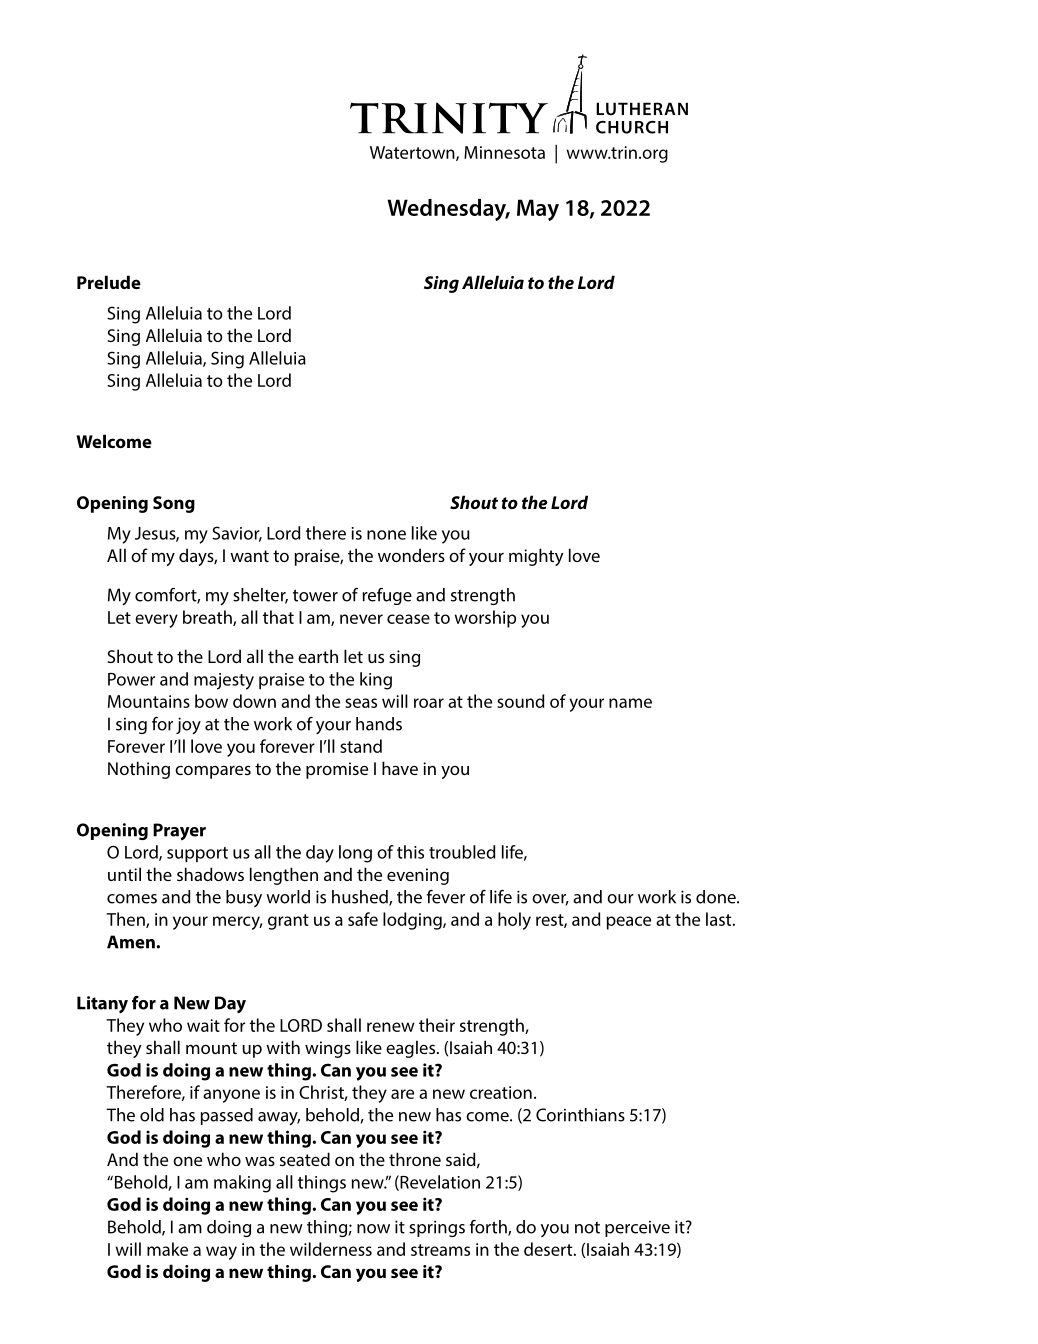  I want to click on peace, so click(629, 923).
